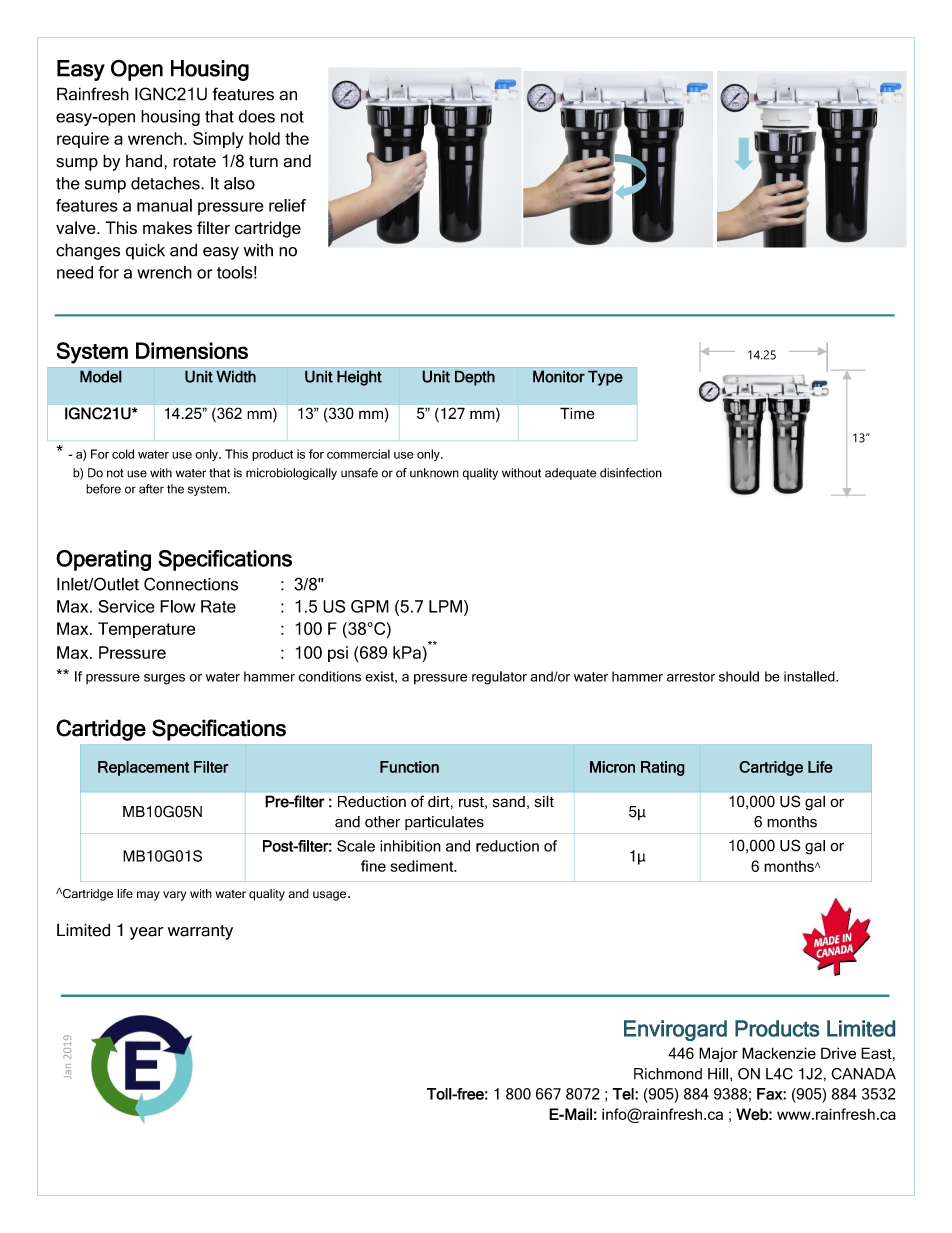  Describe the element at coordinates (739, 676) in the page. I see `should` at that location.
